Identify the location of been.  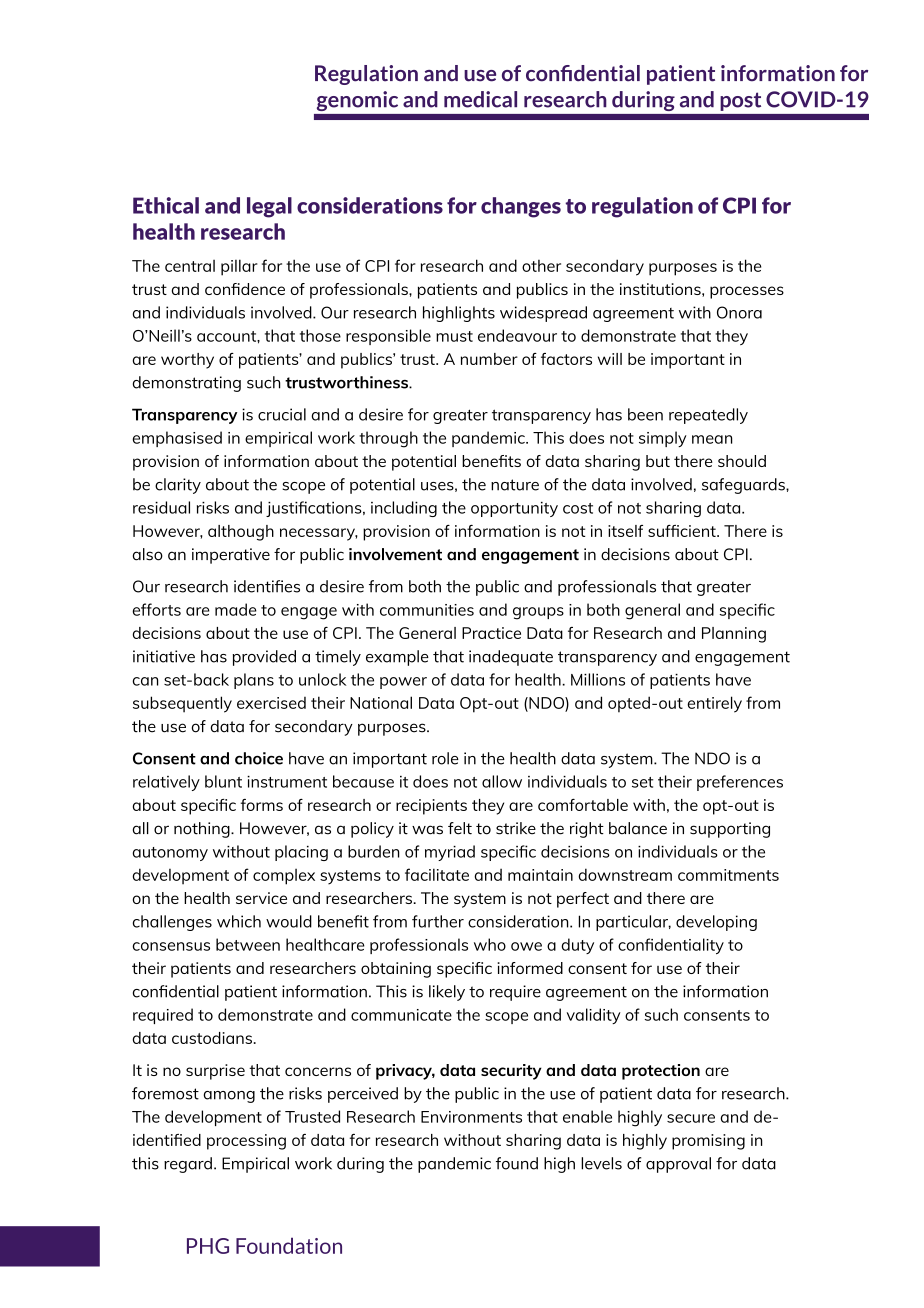
(645, 414).
